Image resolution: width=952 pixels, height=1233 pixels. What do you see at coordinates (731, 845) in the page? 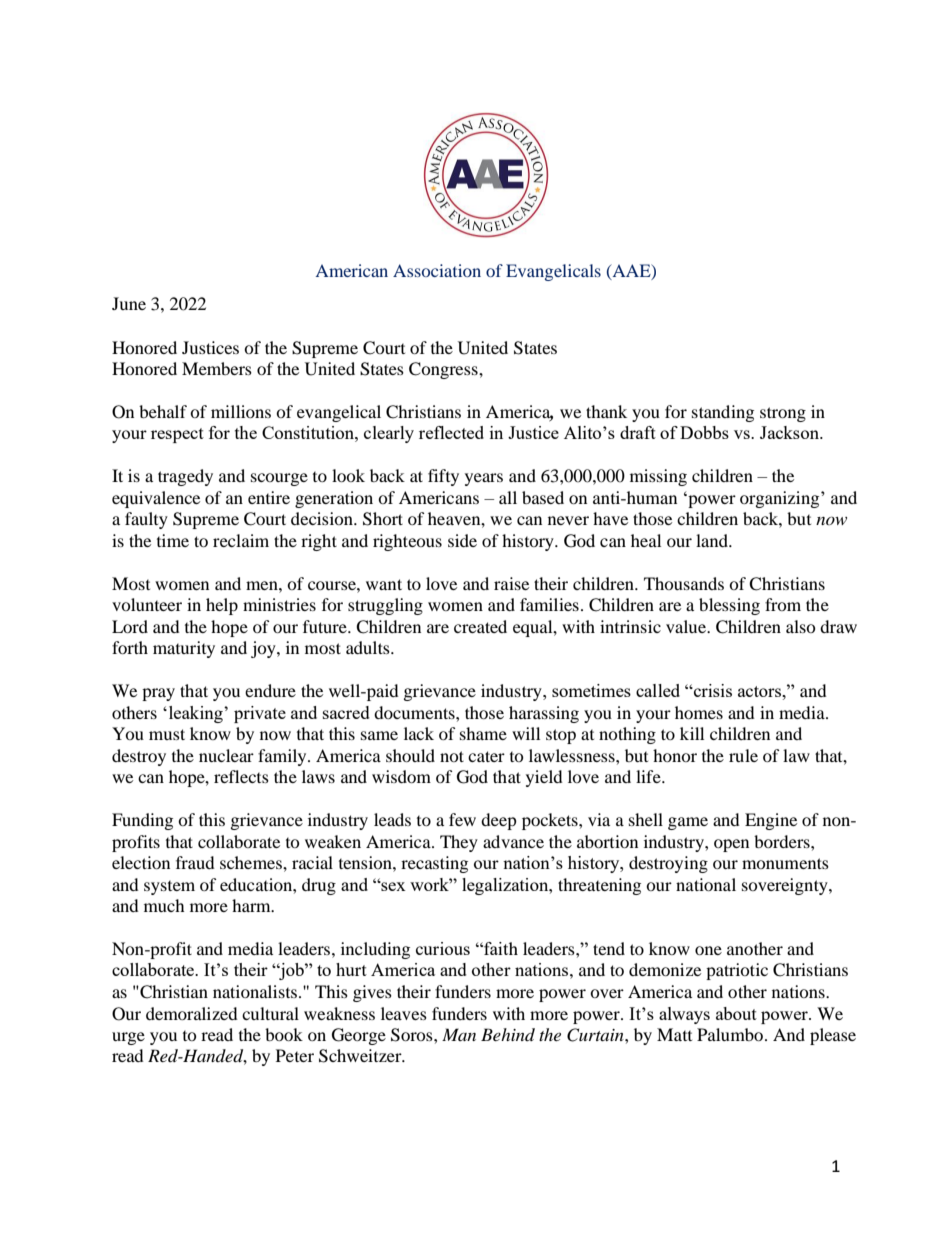
I see `open` at bounding box center [731, 845].
